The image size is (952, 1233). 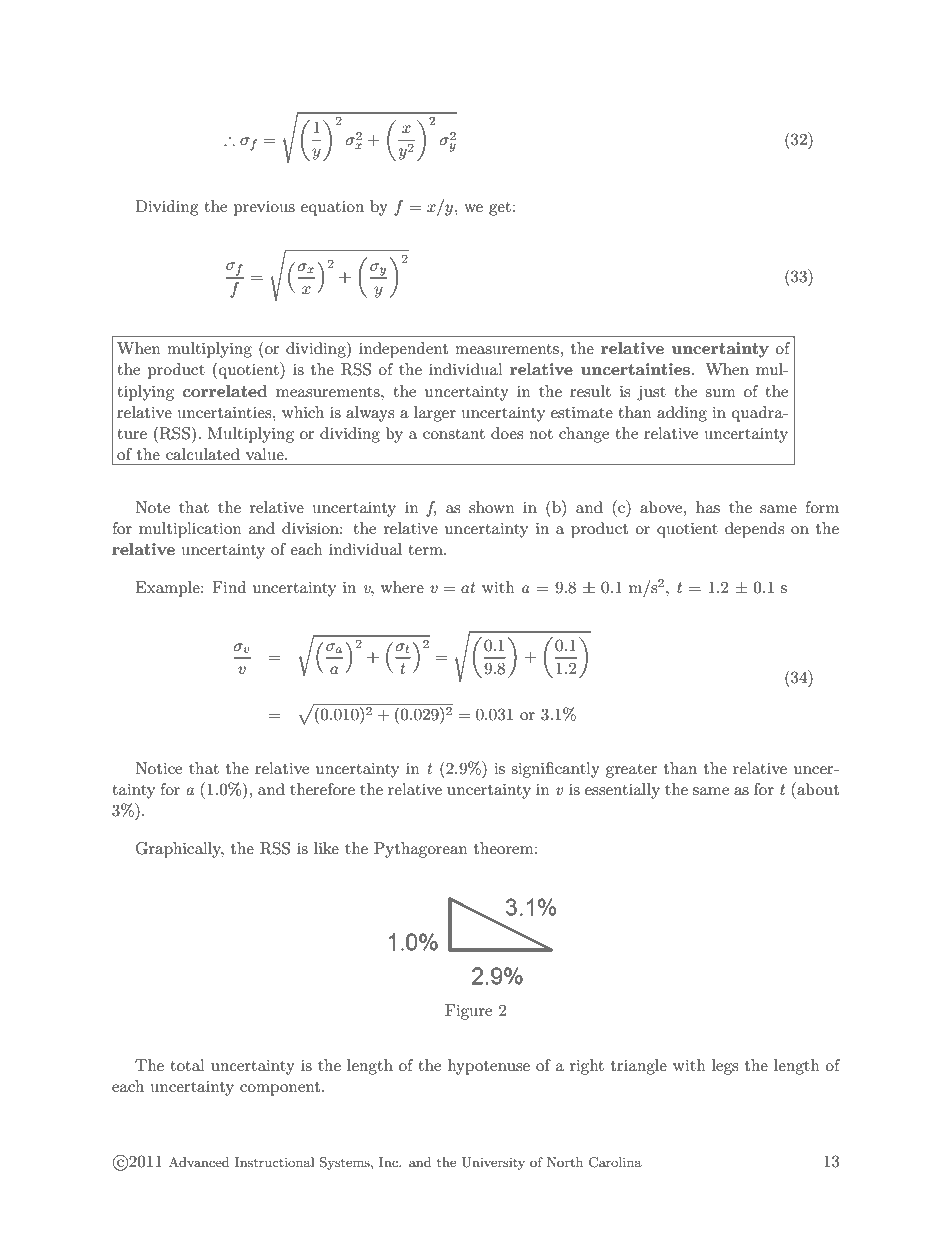 I want to click on University, so click(x=493, y=1163).
